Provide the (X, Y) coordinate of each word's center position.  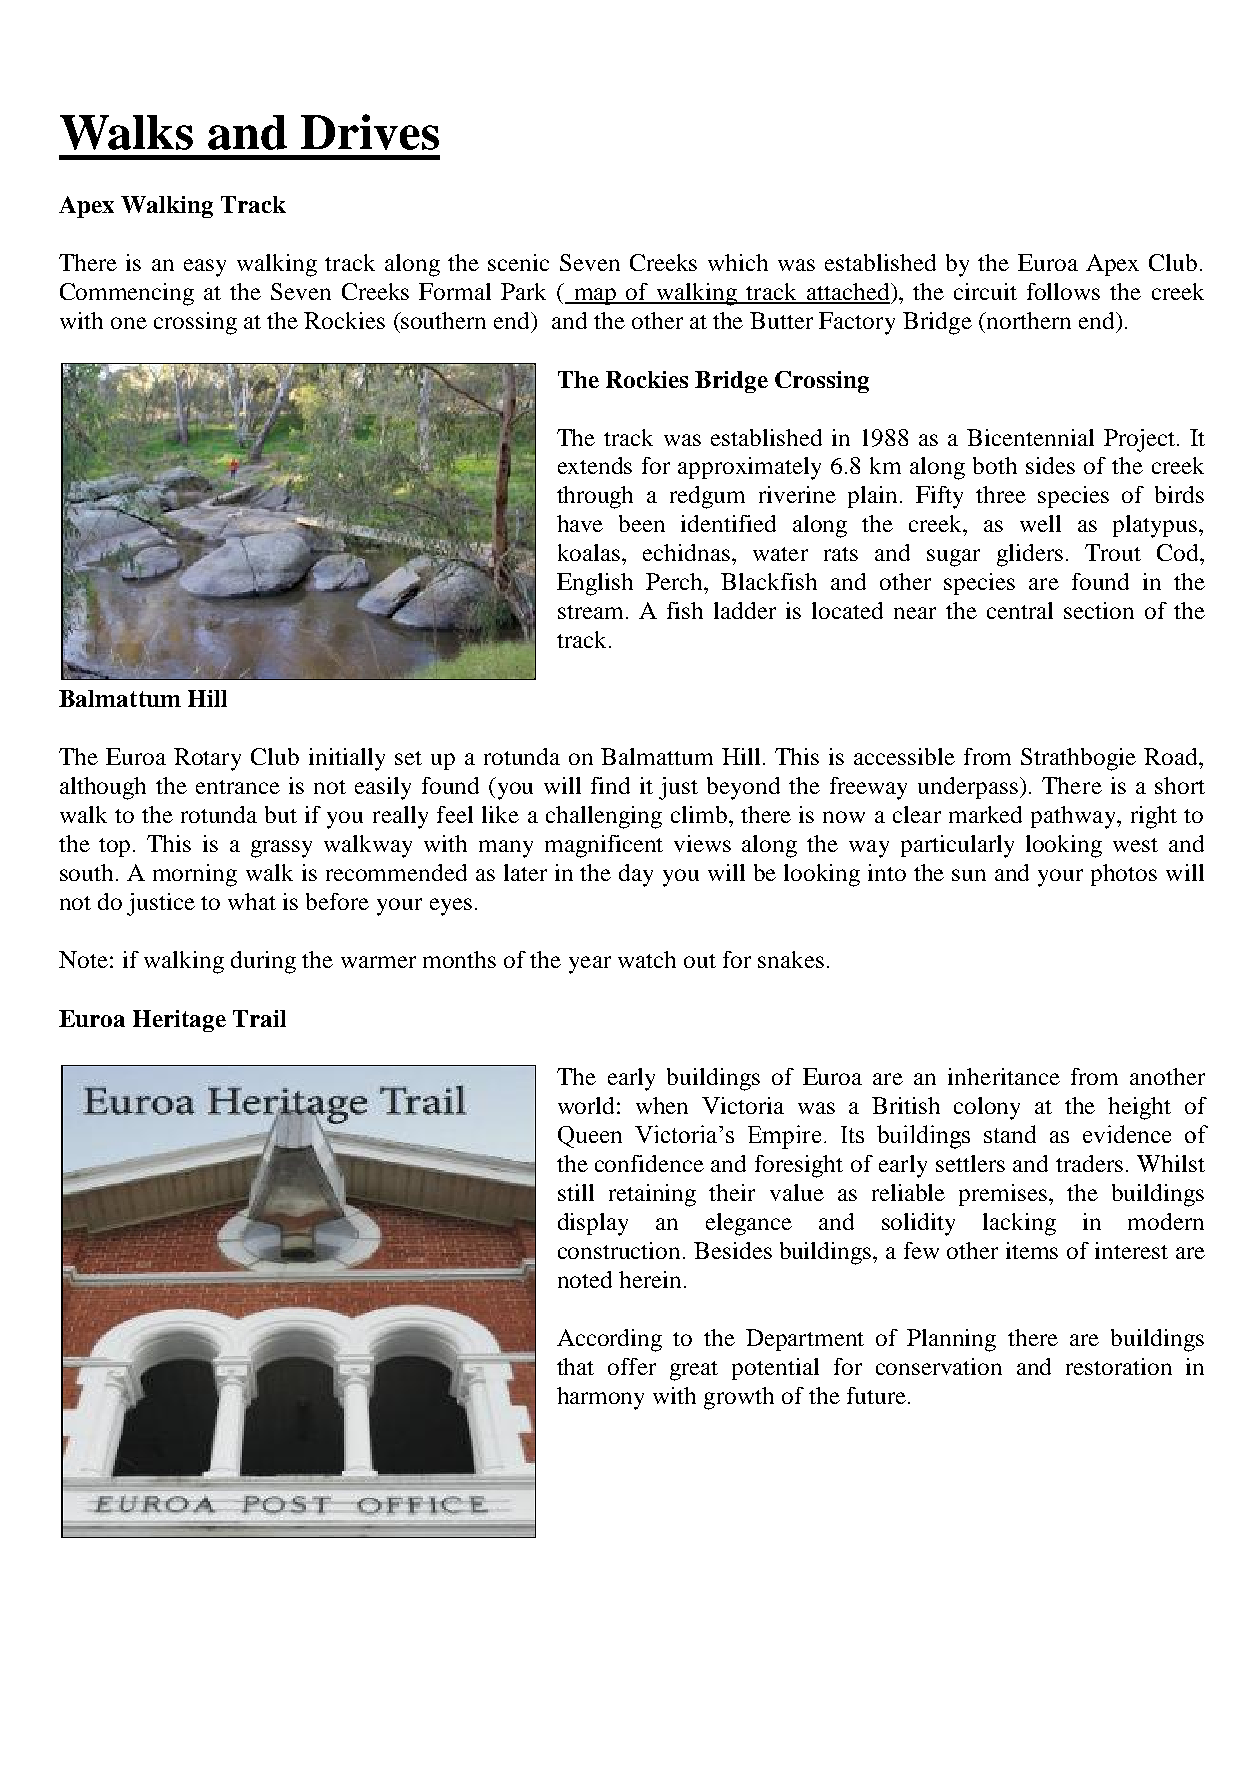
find (610, 785)
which (738, 262)
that (575, 1366)
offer (632, 1366)
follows (1063, 291)
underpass (968, 788)
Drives (370, 132)
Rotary (207, 759)
